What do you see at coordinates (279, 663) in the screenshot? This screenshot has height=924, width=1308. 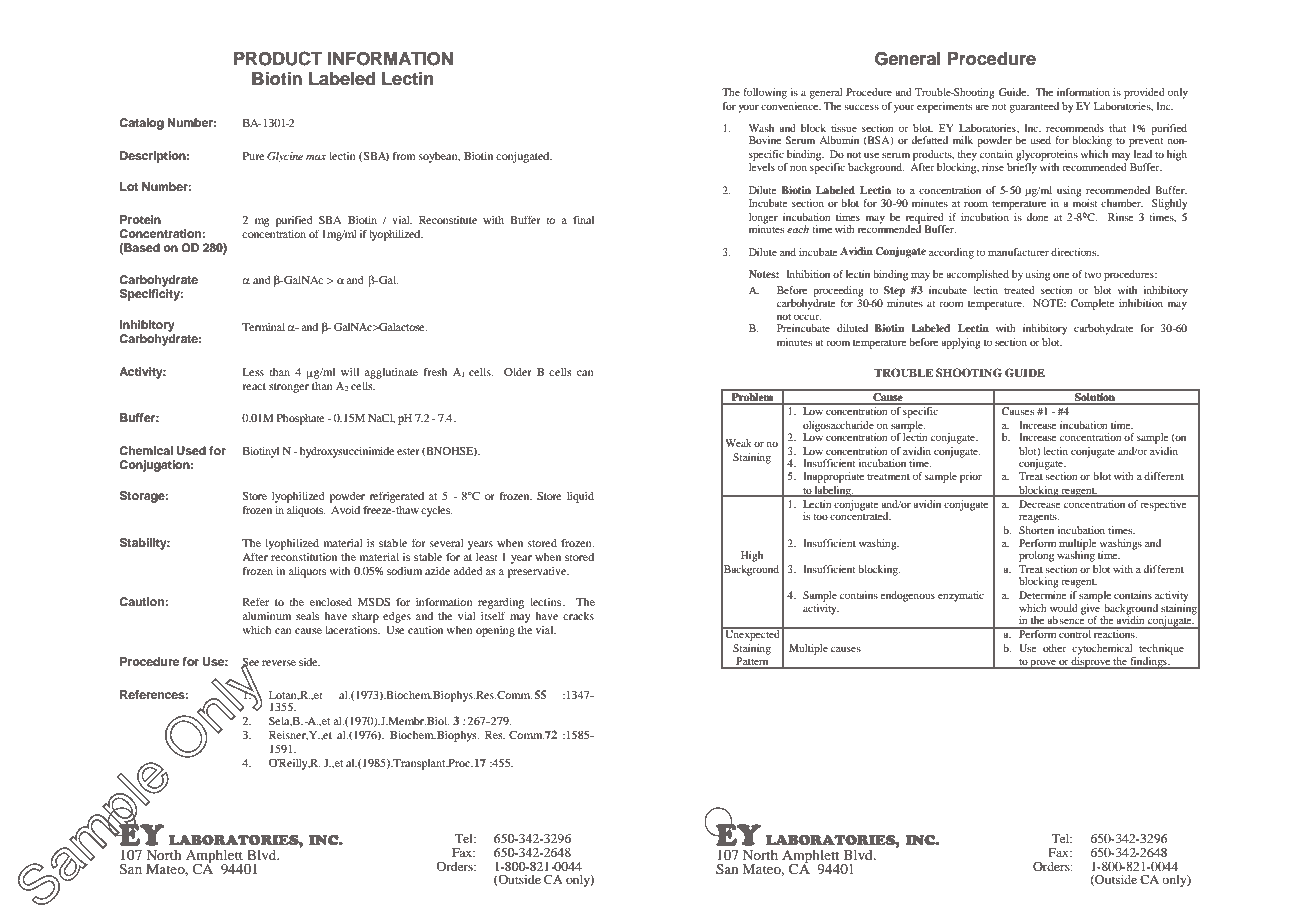 I see `reverse` at bounding box center [279, 663].
